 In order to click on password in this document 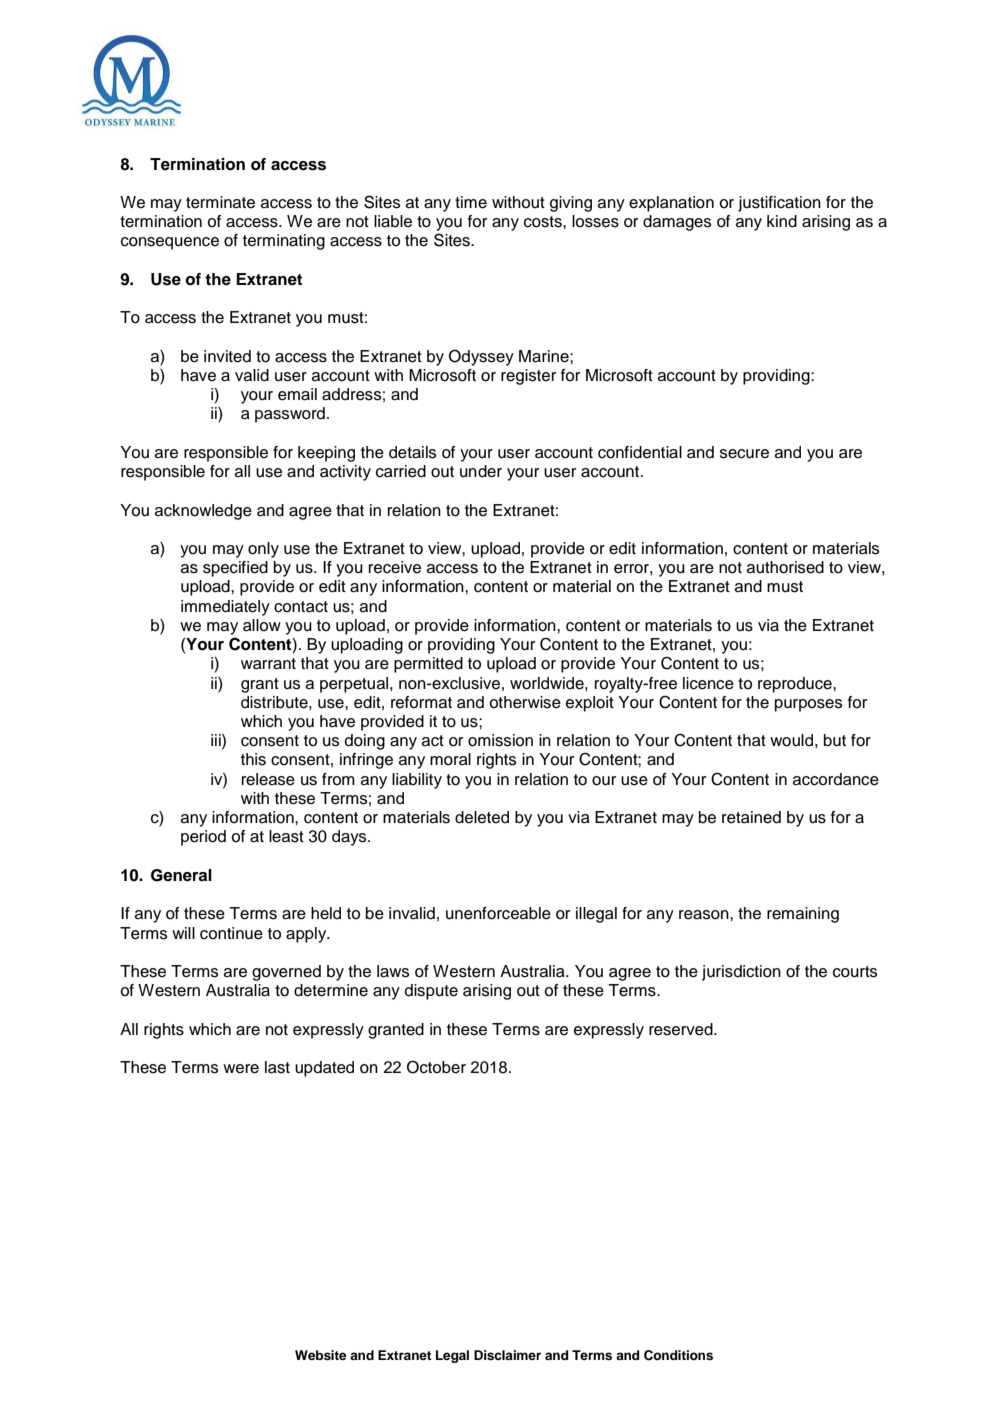, I will do `click(290, 415)`.
